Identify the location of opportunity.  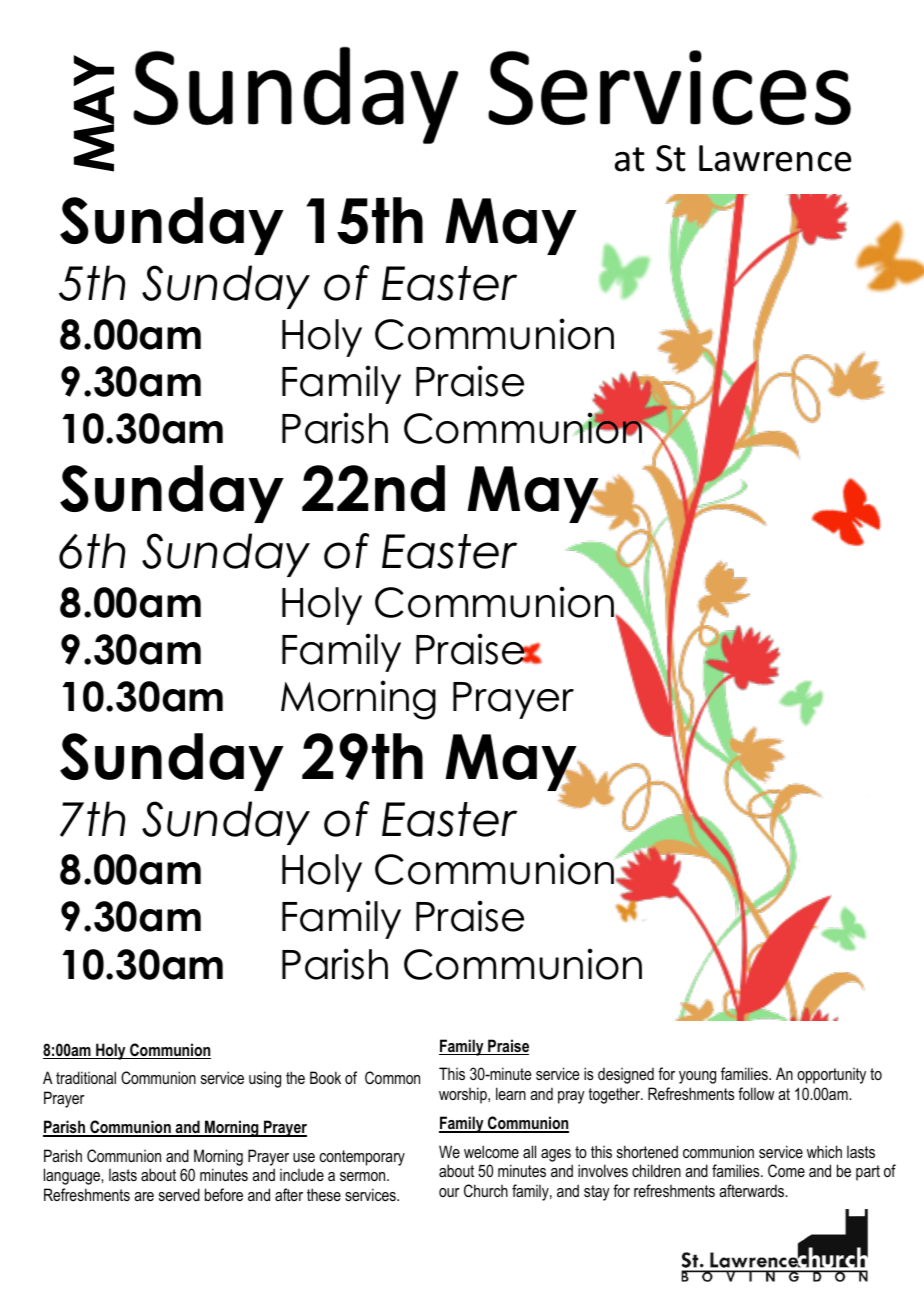
(831, 1075).
